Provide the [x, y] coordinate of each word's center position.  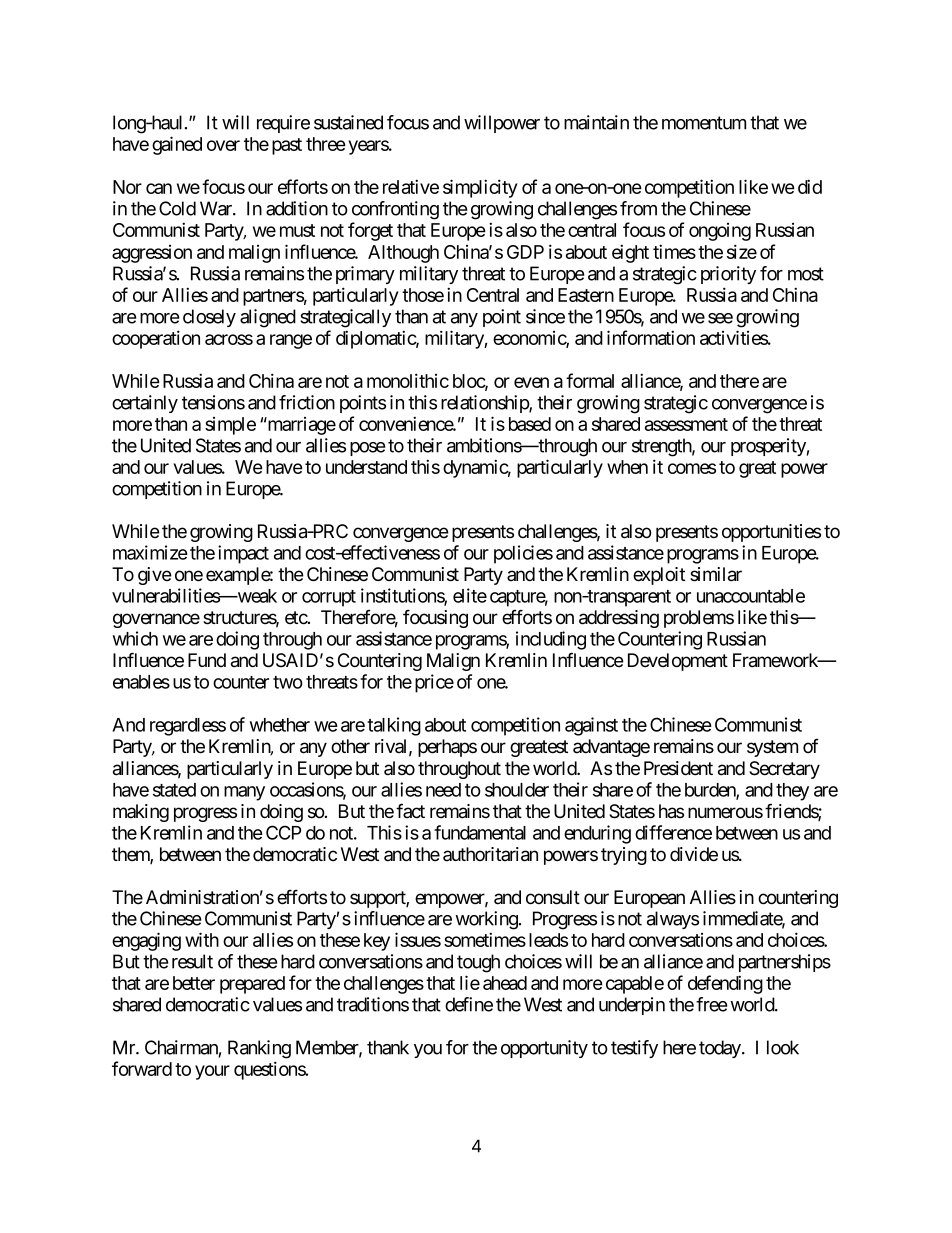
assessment [686, 424]
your [212, 1072]
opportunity [544, 1049]
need [443, 790]
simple [230, 426]
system [772, 748]
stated [174, 790]
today [721, 1049]
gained [177, 145]
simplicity [480, 188]
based [530, 424]
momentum [704, 123]
